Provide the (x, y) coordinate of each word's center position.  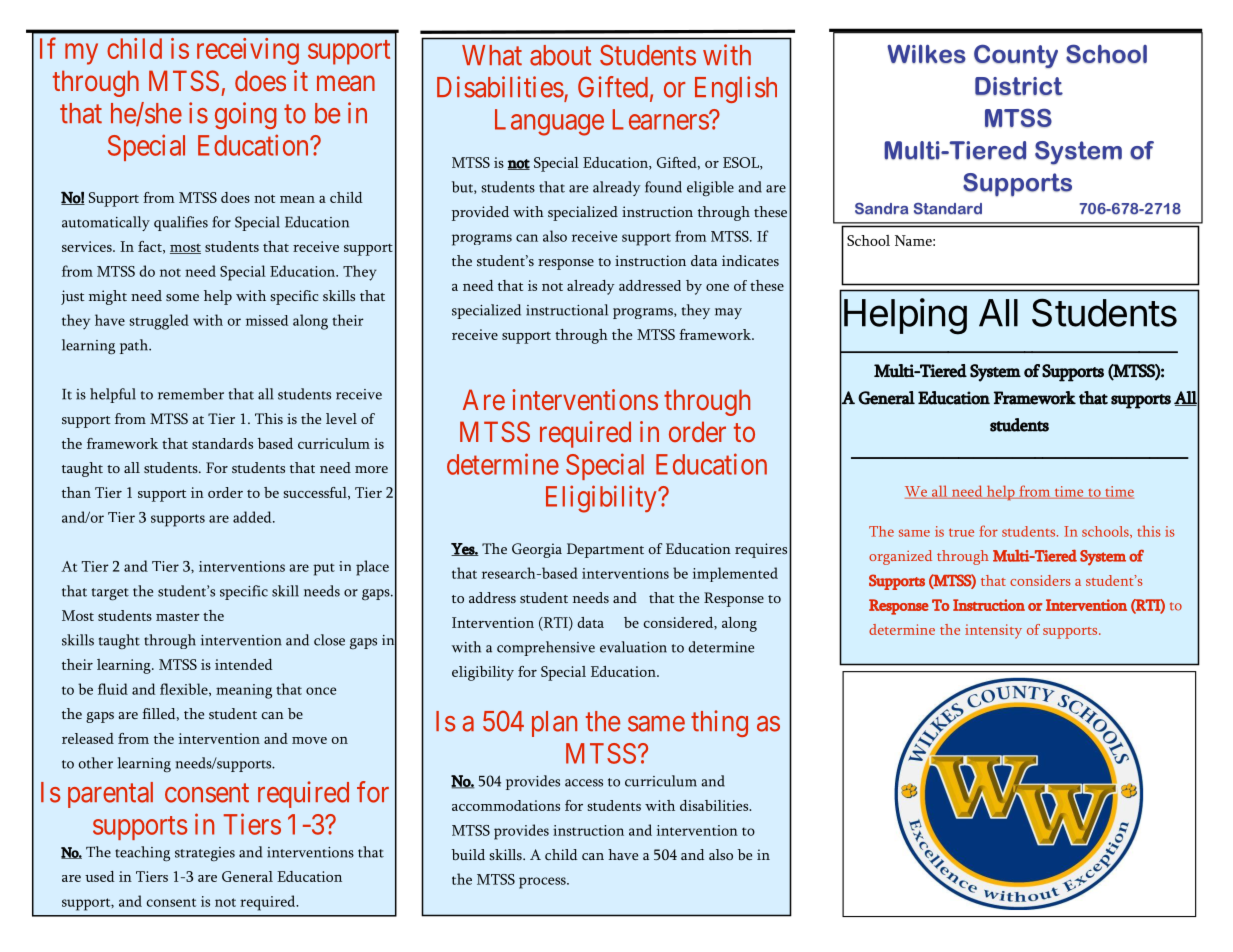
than (76, 492)
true (961, 532)
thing (719, 723)
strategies (205, 854)
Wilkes (926, 54)
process (543, 883)
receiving (248, 51)
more (371, 469)
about (560, 55)
